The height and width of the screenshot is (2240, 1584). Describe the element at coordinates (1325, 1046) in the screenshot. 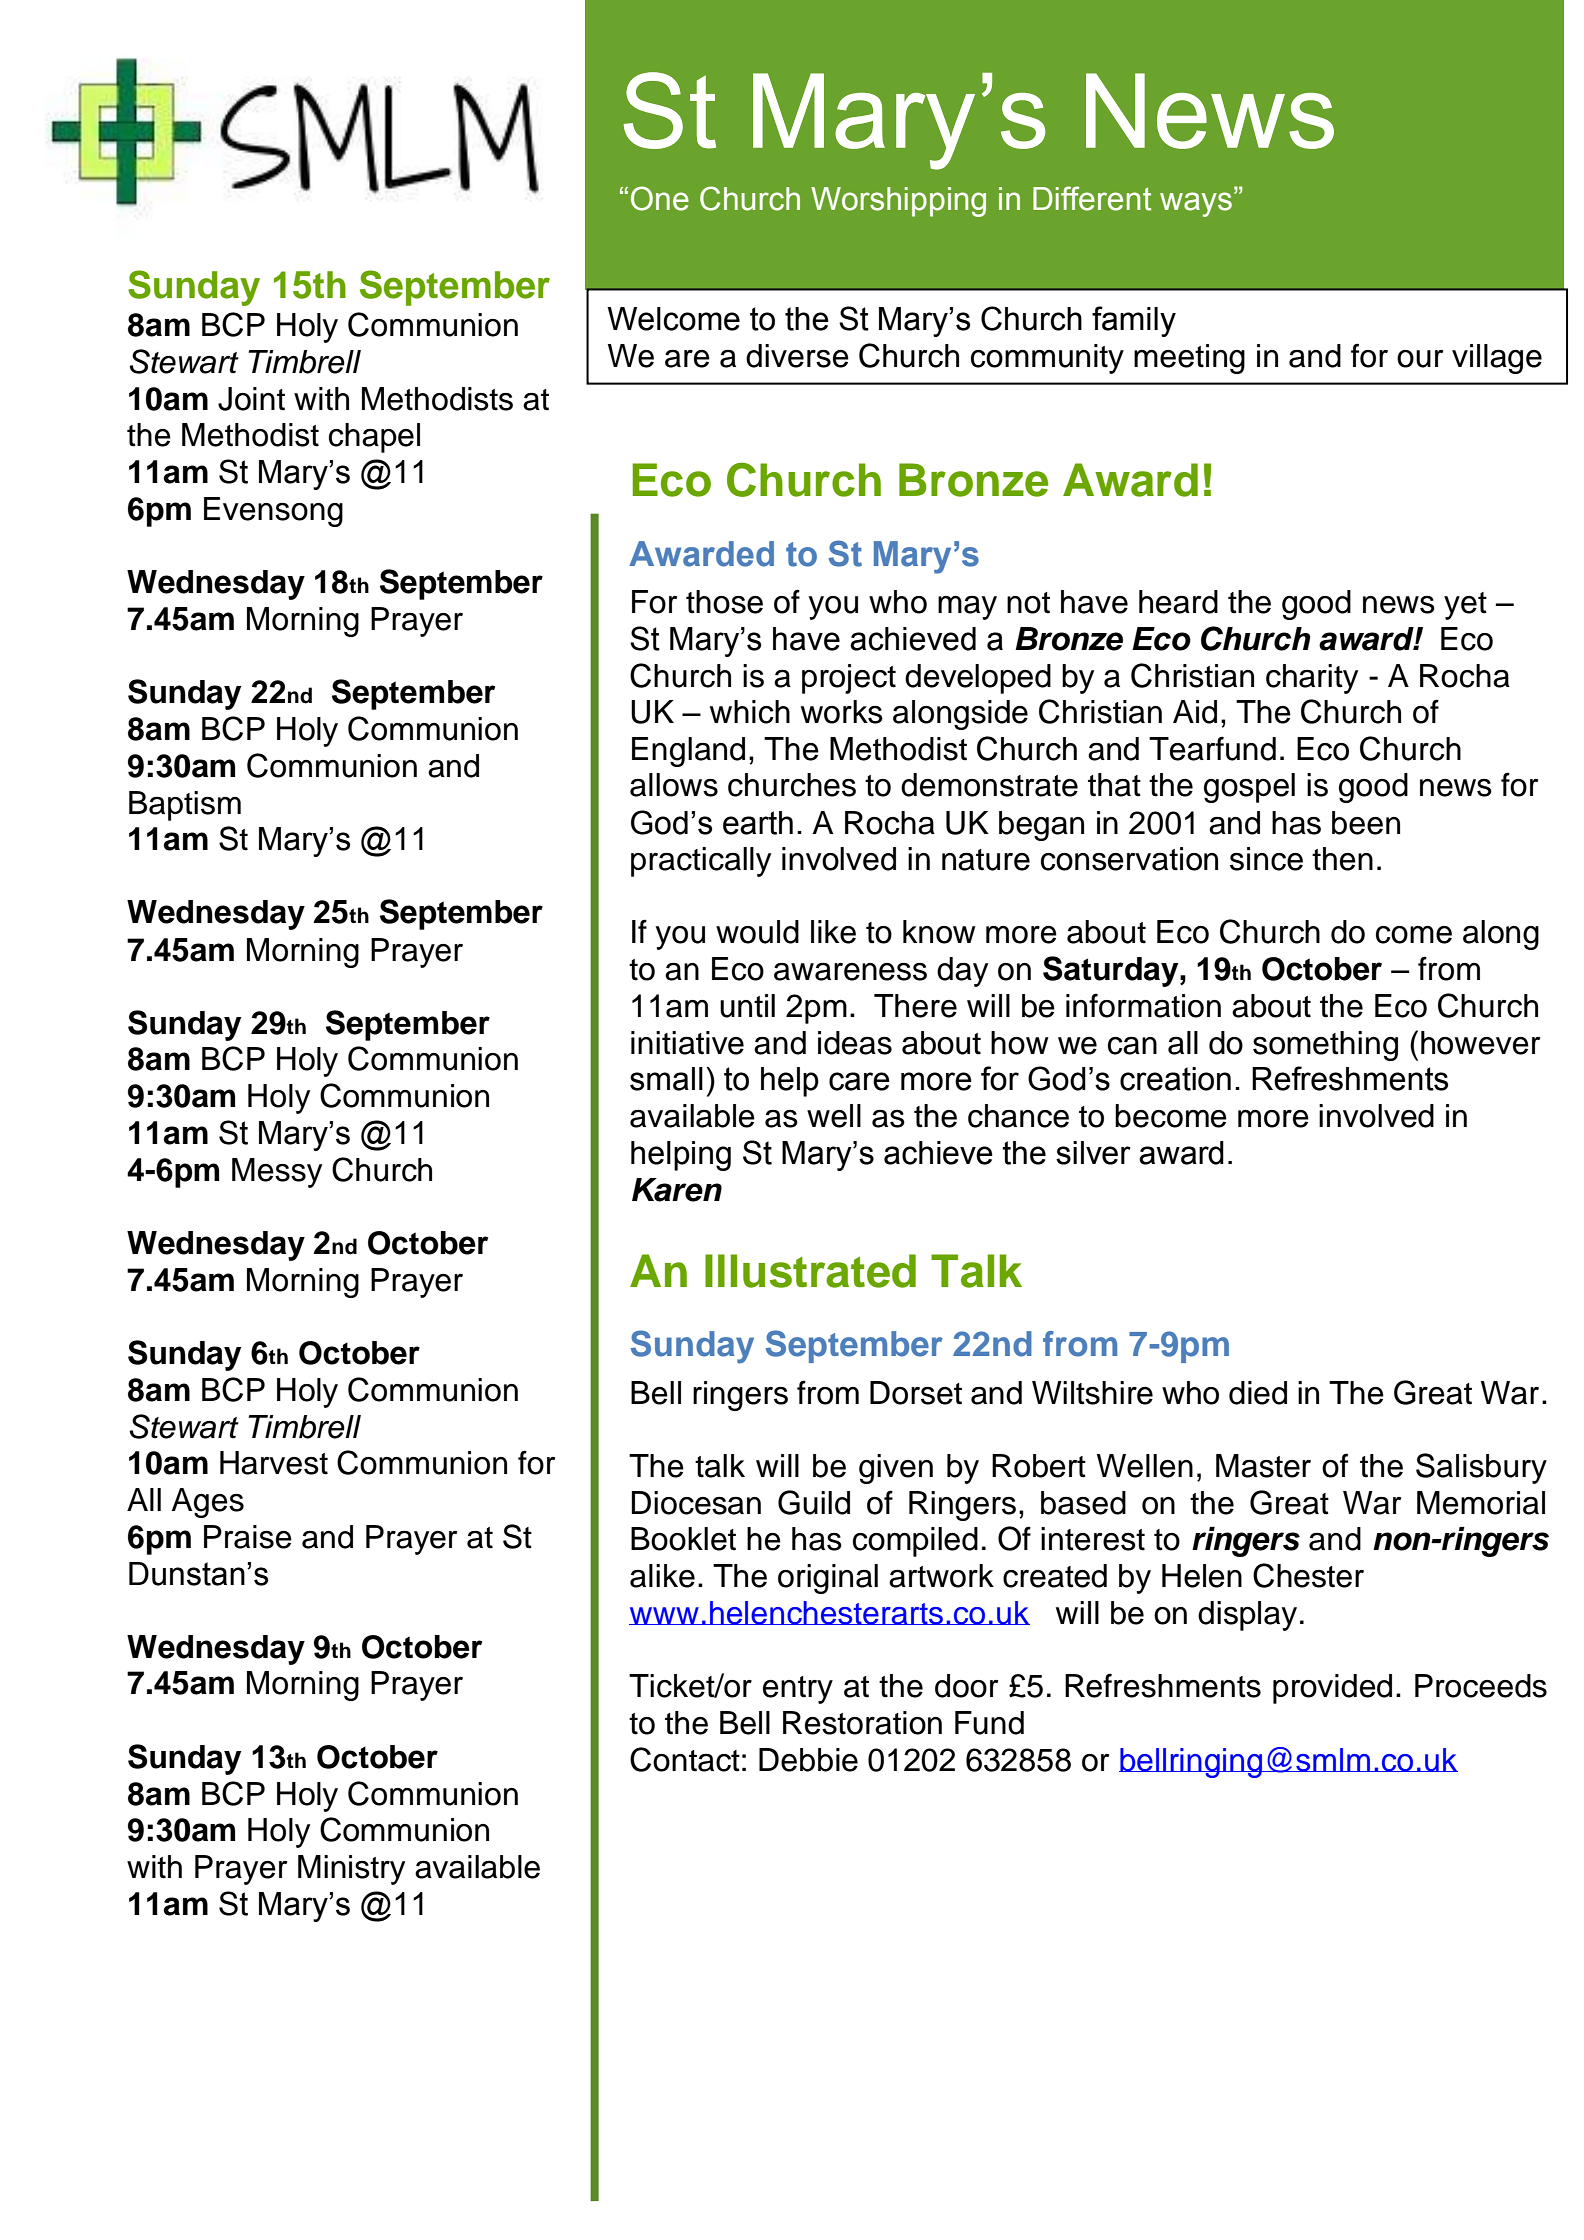

I see `something` at that location.
